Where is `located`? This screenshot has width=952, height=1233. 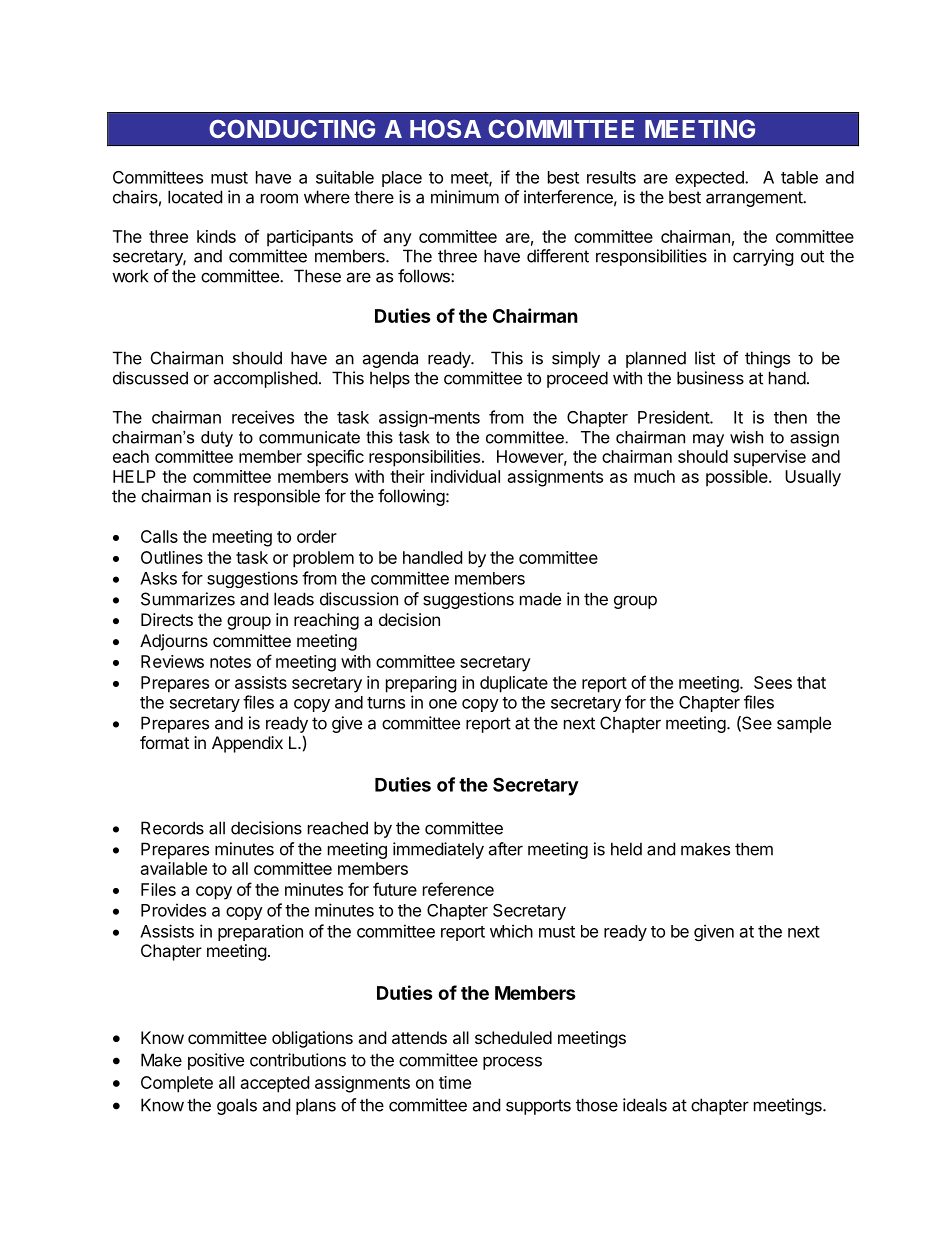 located is located at coordinates (195, 197).
